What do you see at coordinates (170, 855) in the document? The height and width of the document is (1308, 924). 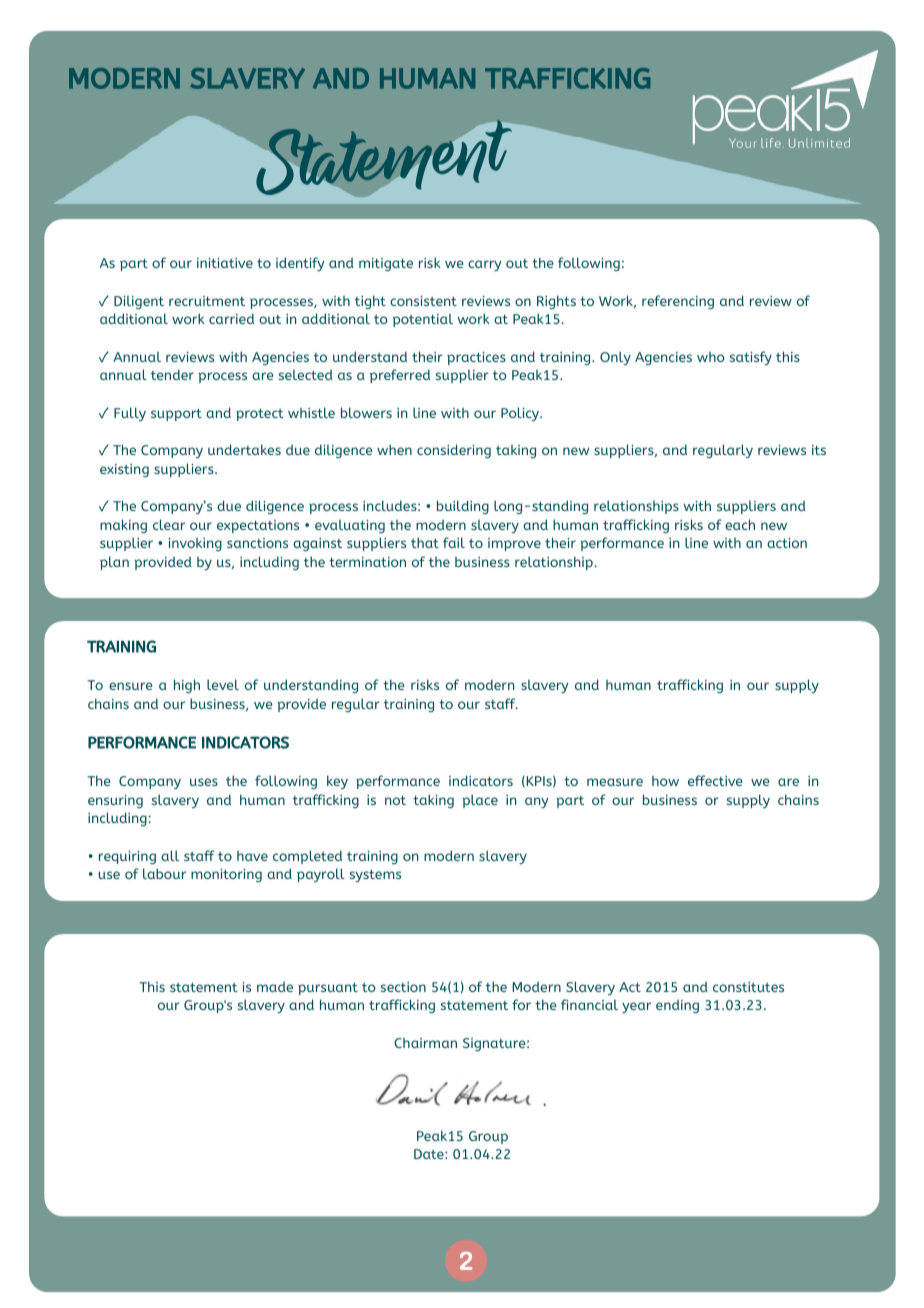 I see `all` at bounding box center [170, 855].
